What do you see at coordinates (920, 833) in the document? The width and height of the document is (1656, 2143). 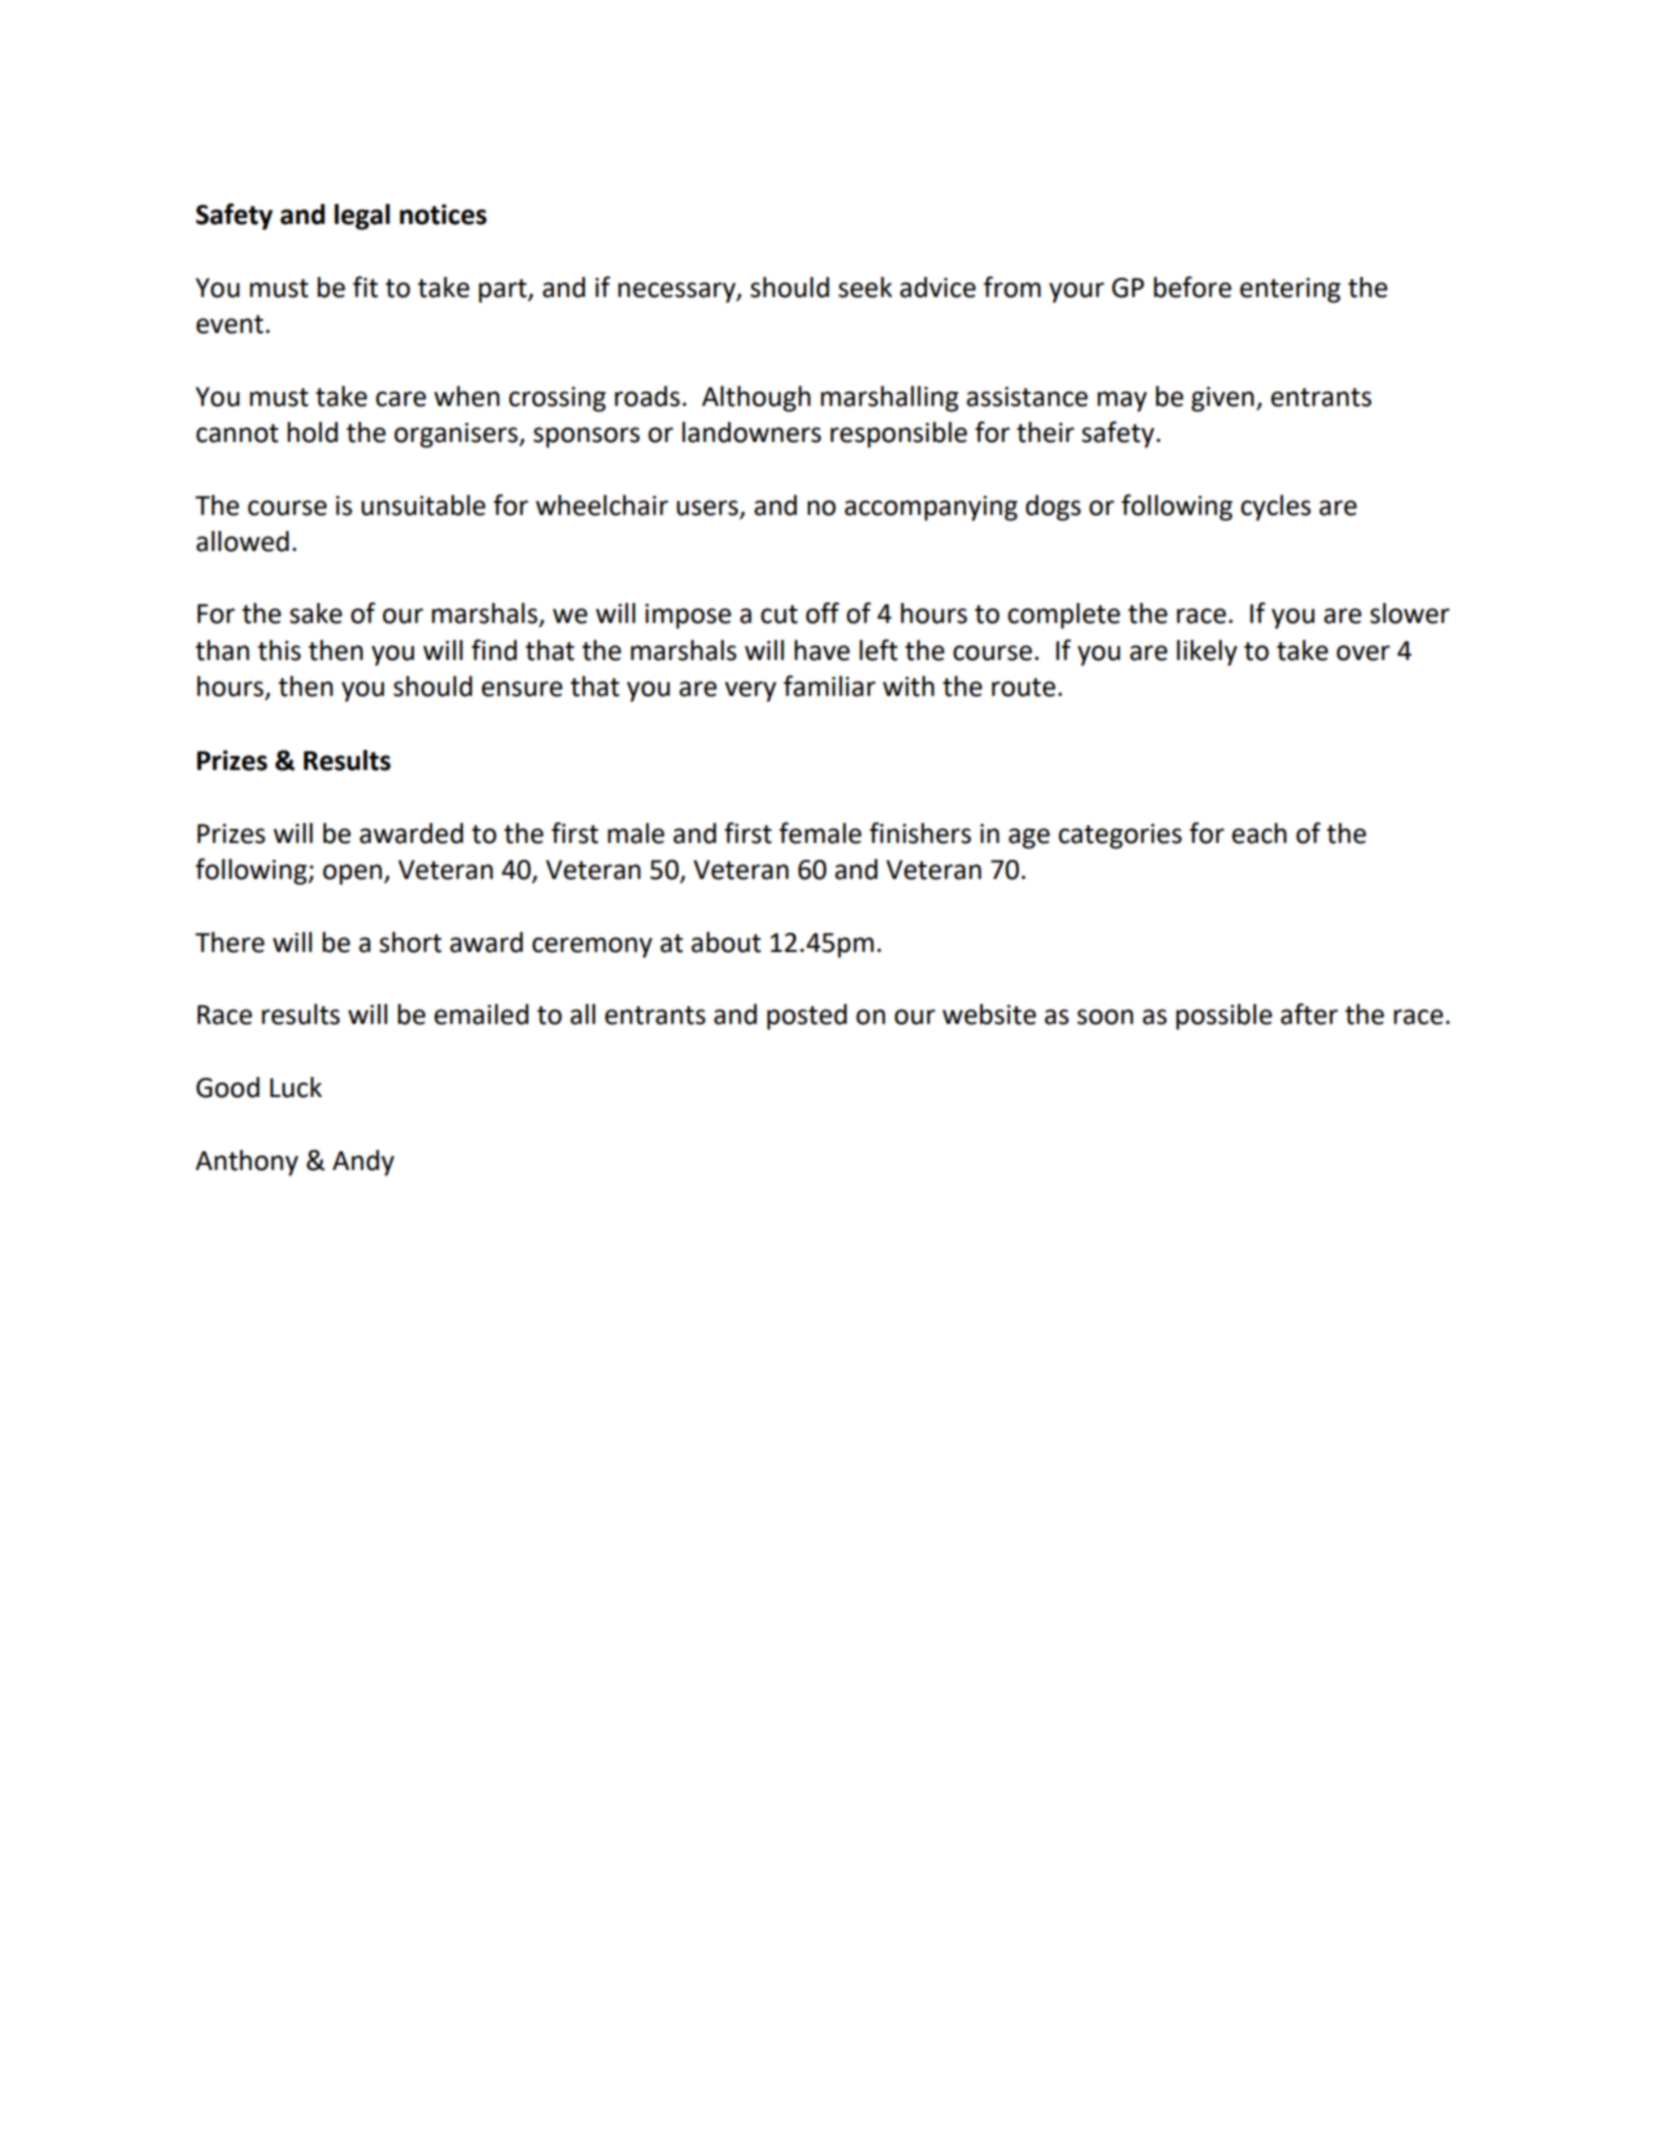 I see `finishers` at bounding box center [920, 833].
